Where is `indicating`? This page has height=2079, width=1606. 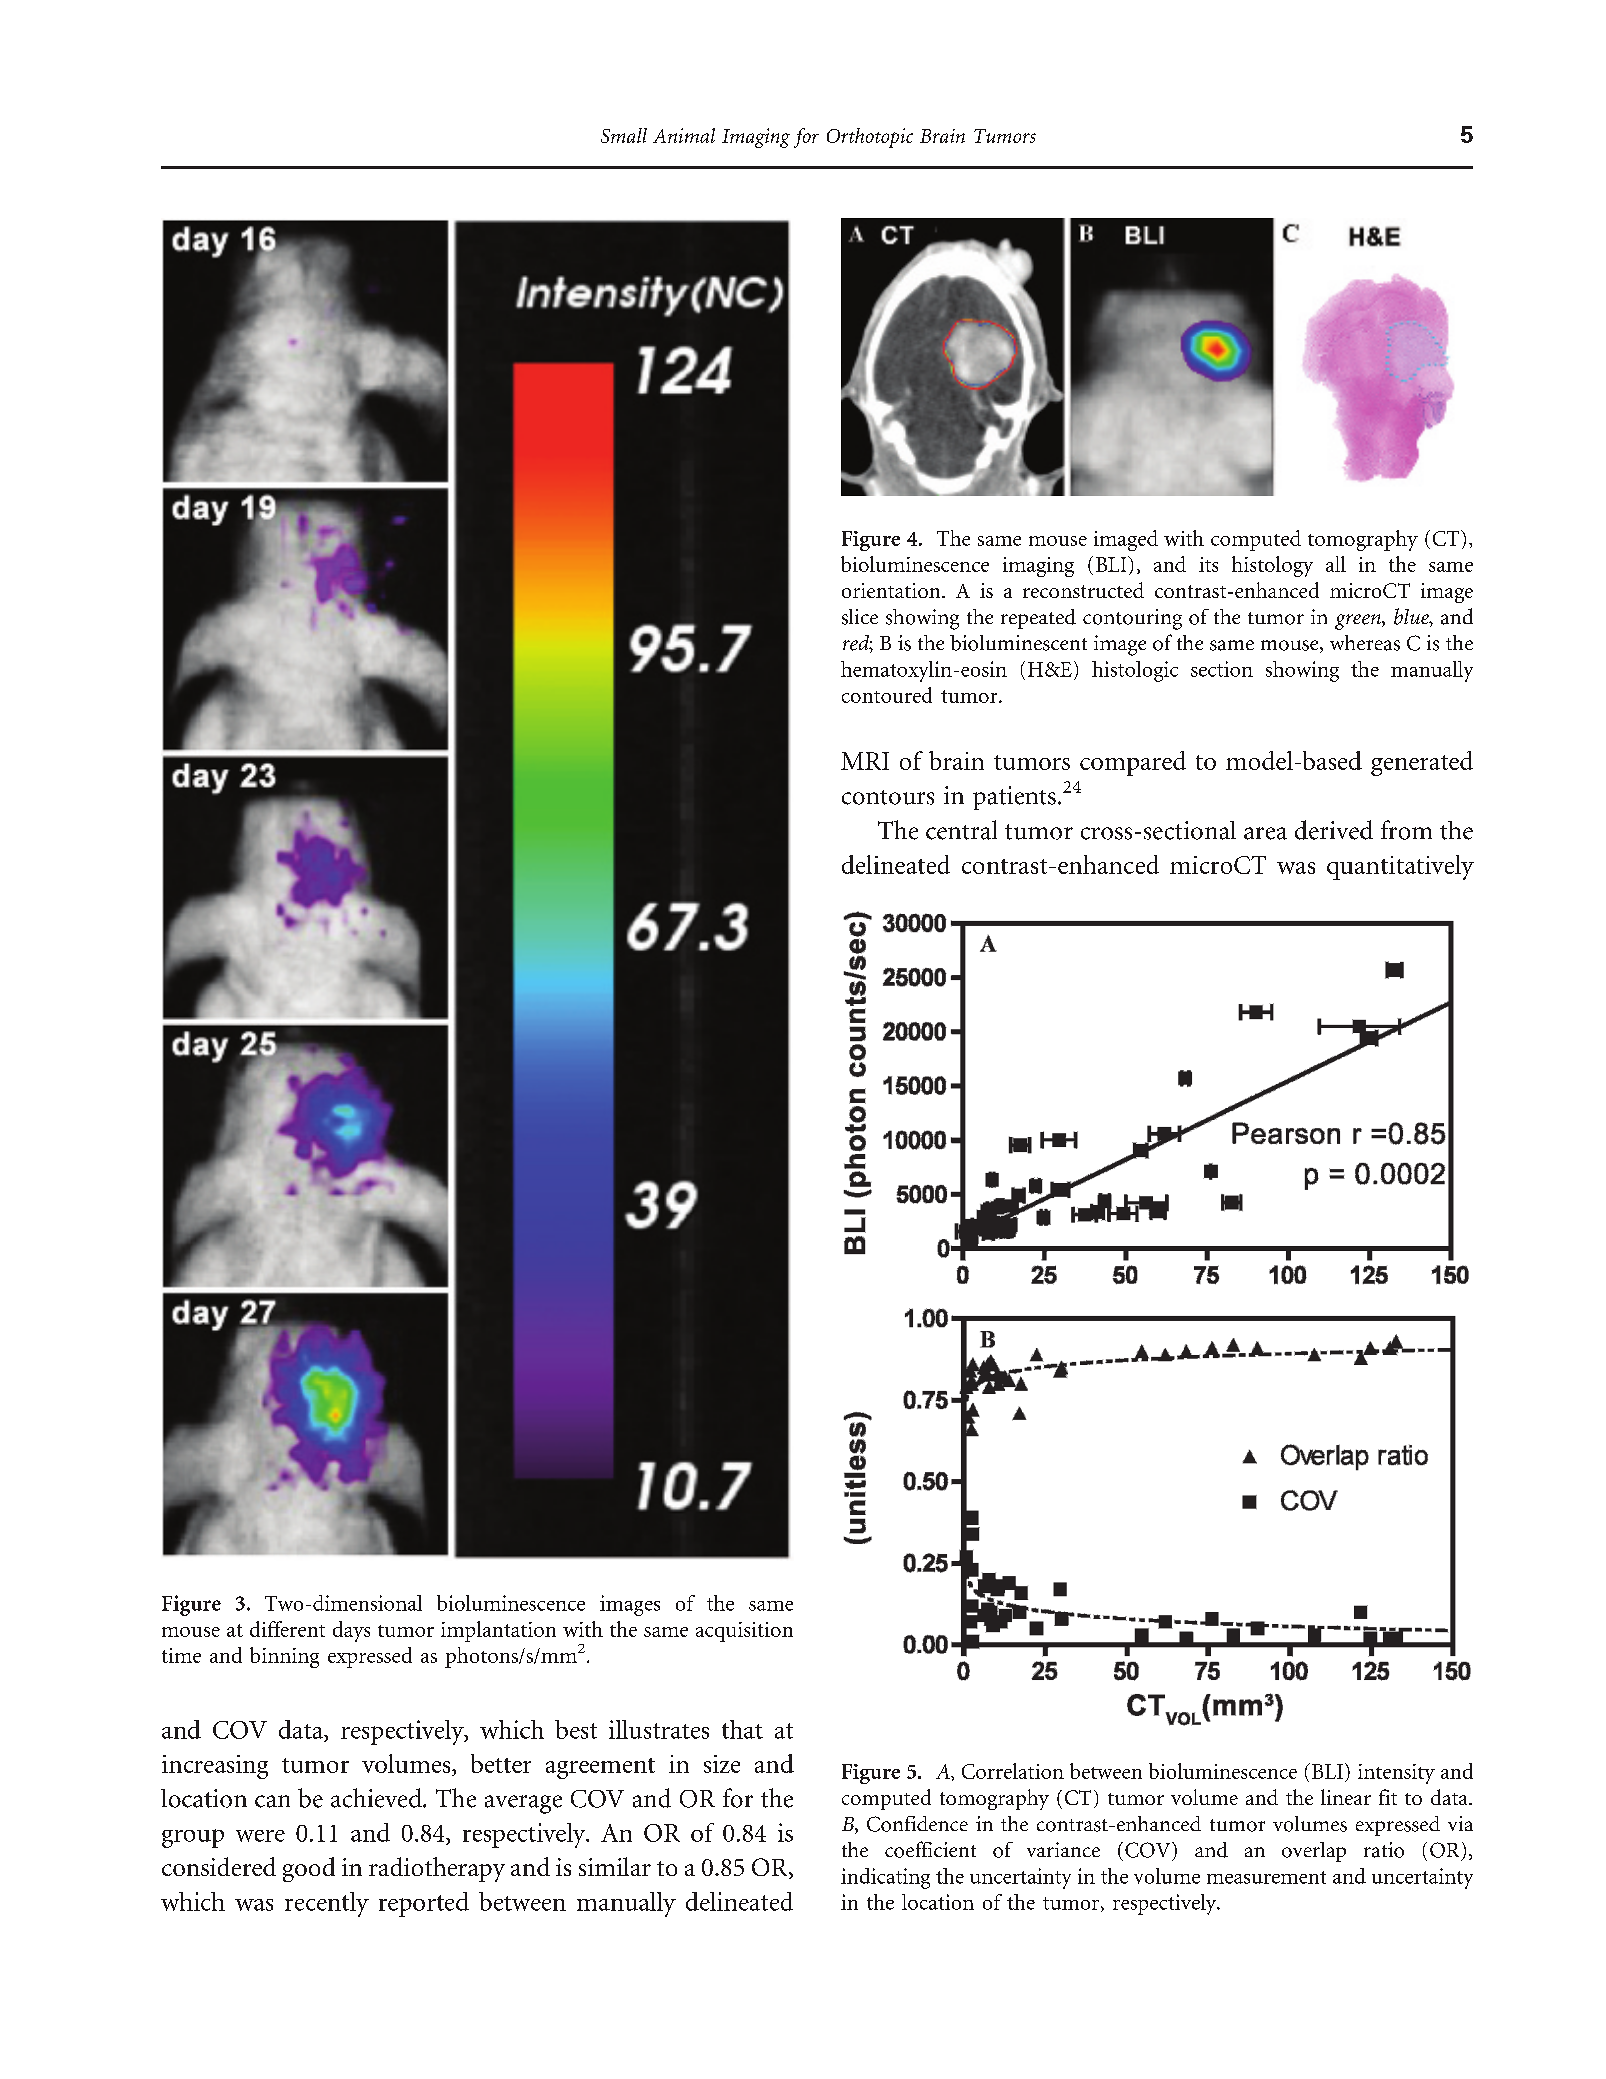
indicating is located at coordinates (885, 1878).
